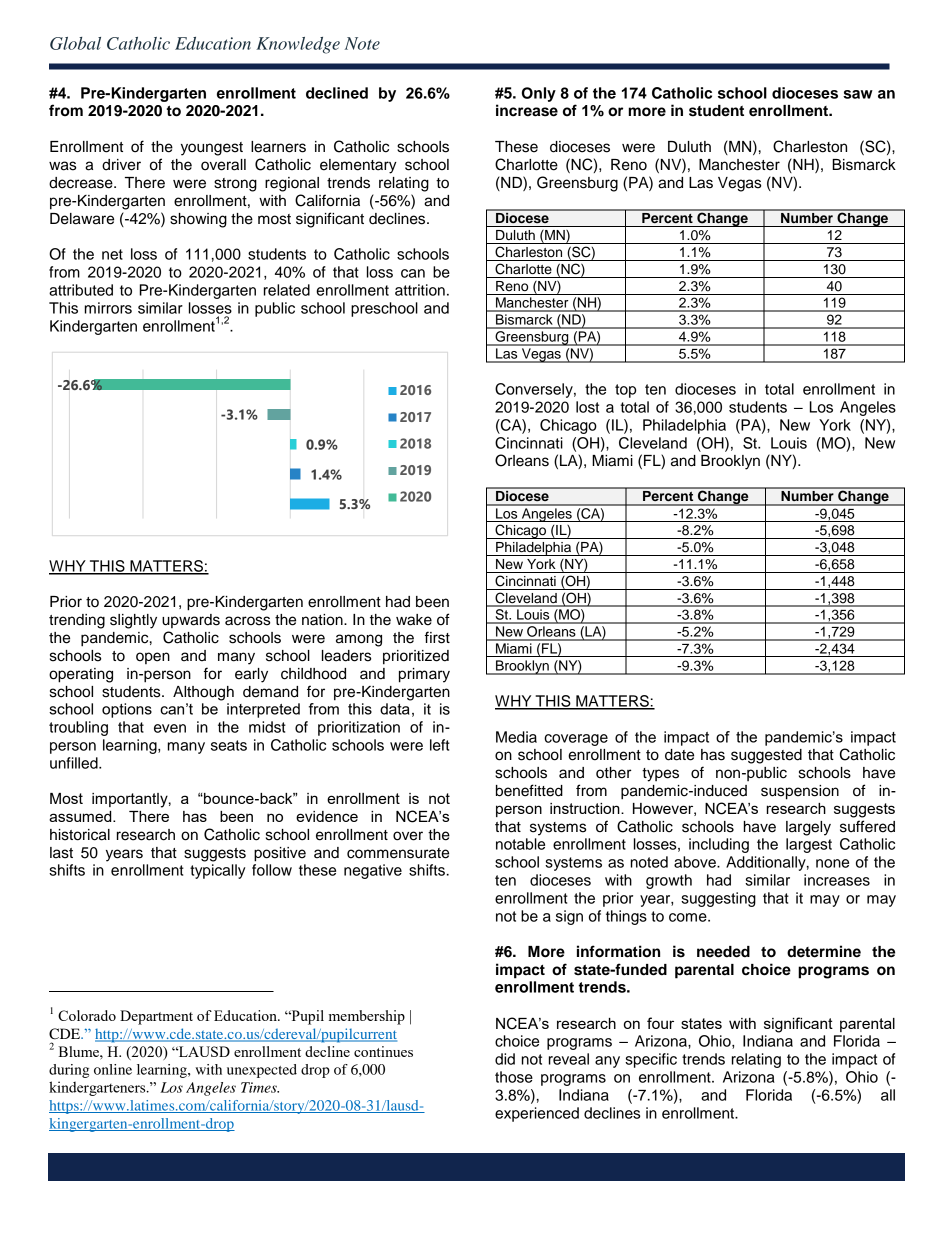  I want to click on slightly, so click(133, 621).
